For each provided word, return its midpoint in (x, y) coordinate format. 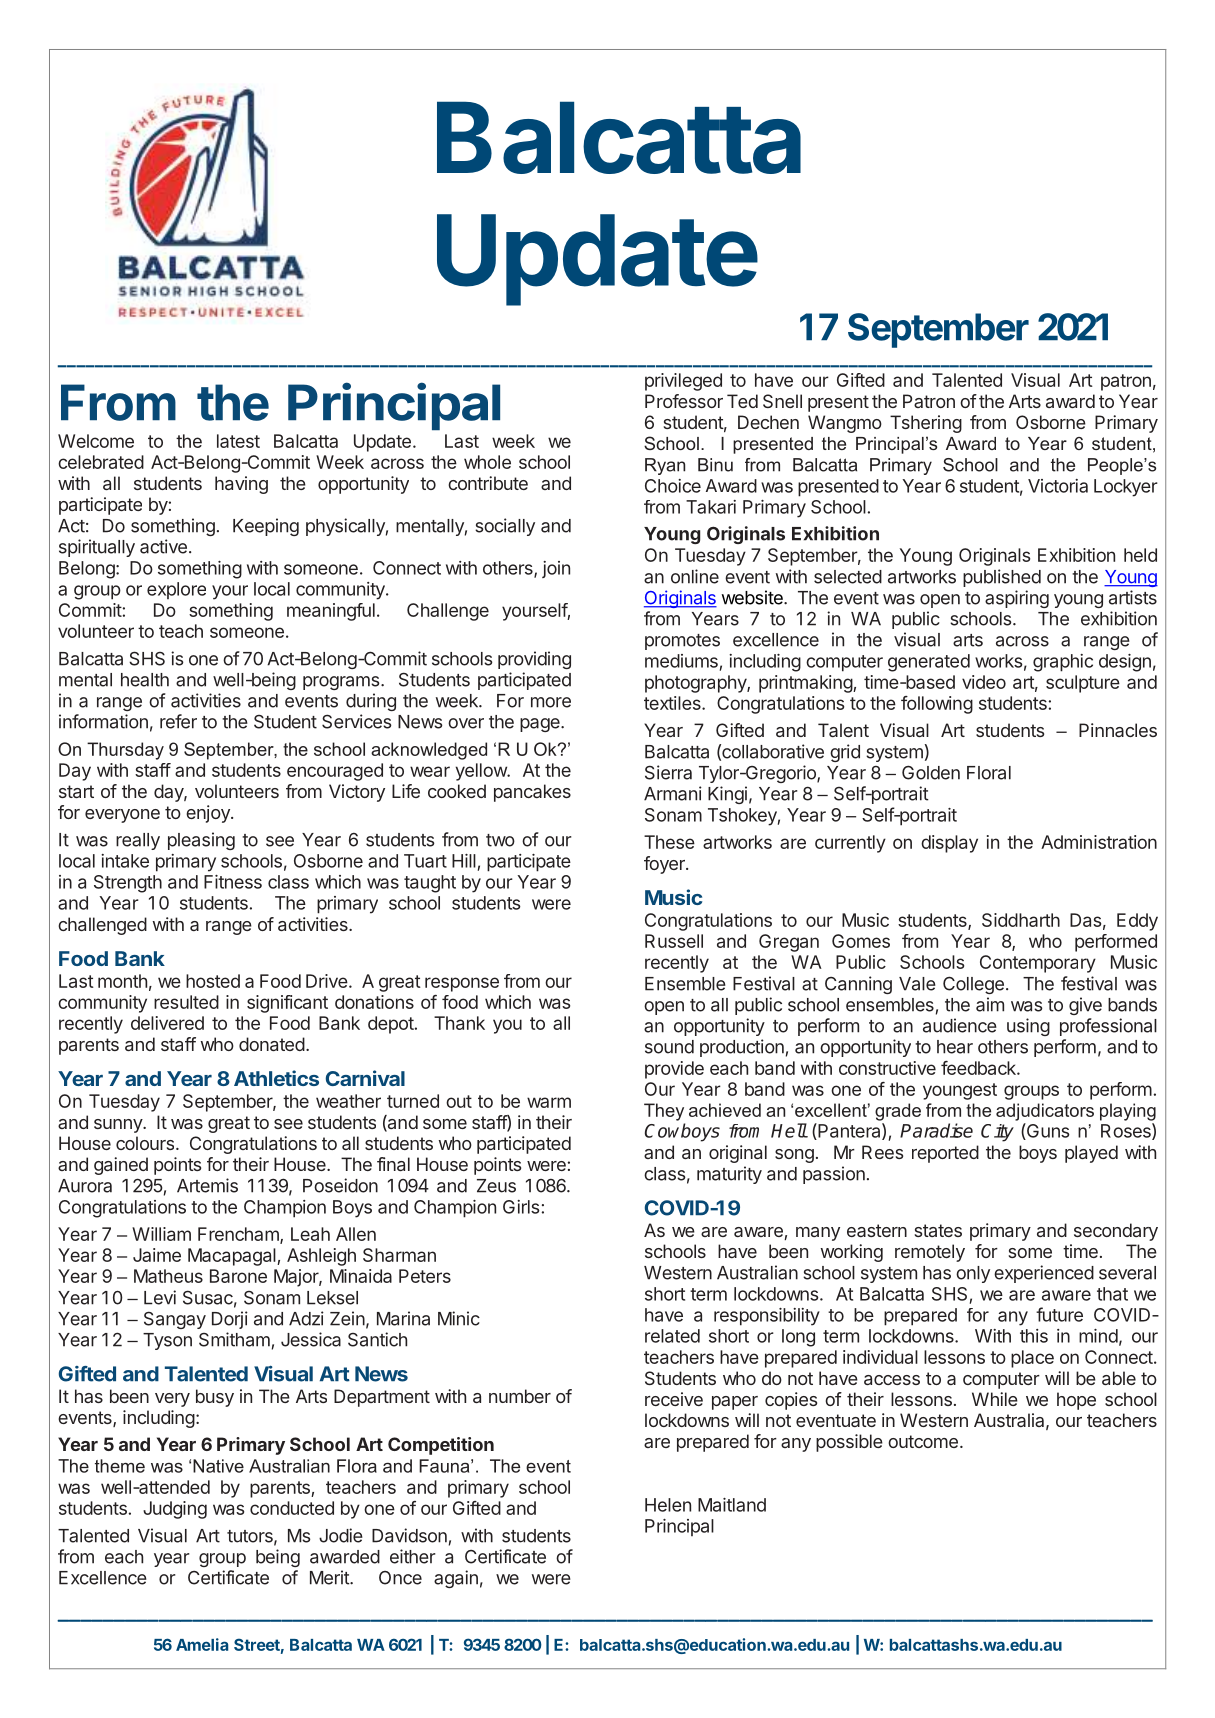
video (984, 682)
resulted (186, 1002)
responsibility (767, 1317)
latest (238, 441)
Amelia (202, 1644)
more (551, 702)
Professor (684, 401)
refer (178, 721)
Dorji (230, 1320)
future (1059, 1314)
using (1028, 1027)
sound (669, 1047)
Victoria (1058, 486)
